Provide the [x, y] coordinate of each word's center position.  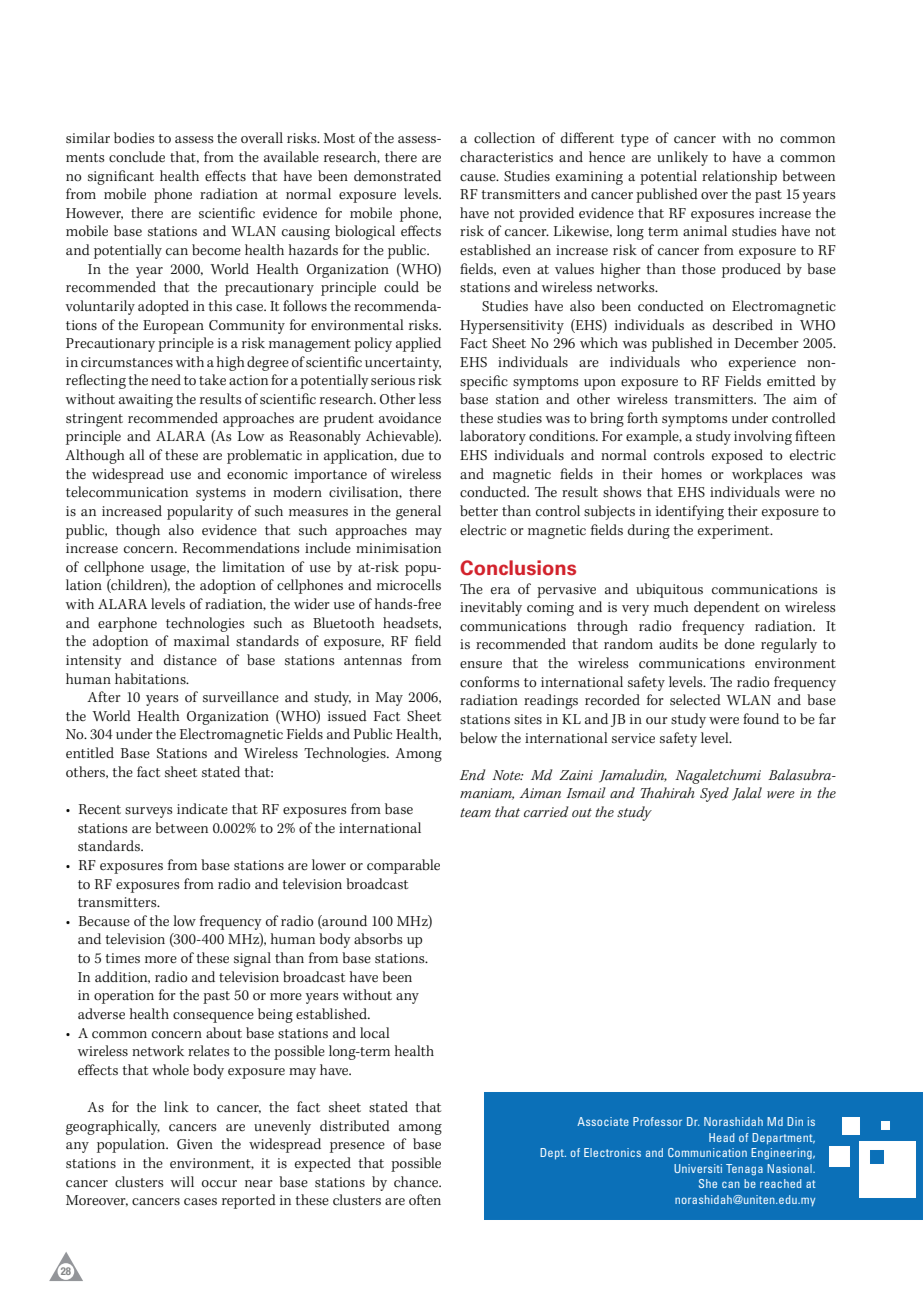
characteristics [506, 157]
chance [417, 1182]
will [182, 1181]
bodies [134, 138]
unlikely [682, 158]
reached [780, 1183]
